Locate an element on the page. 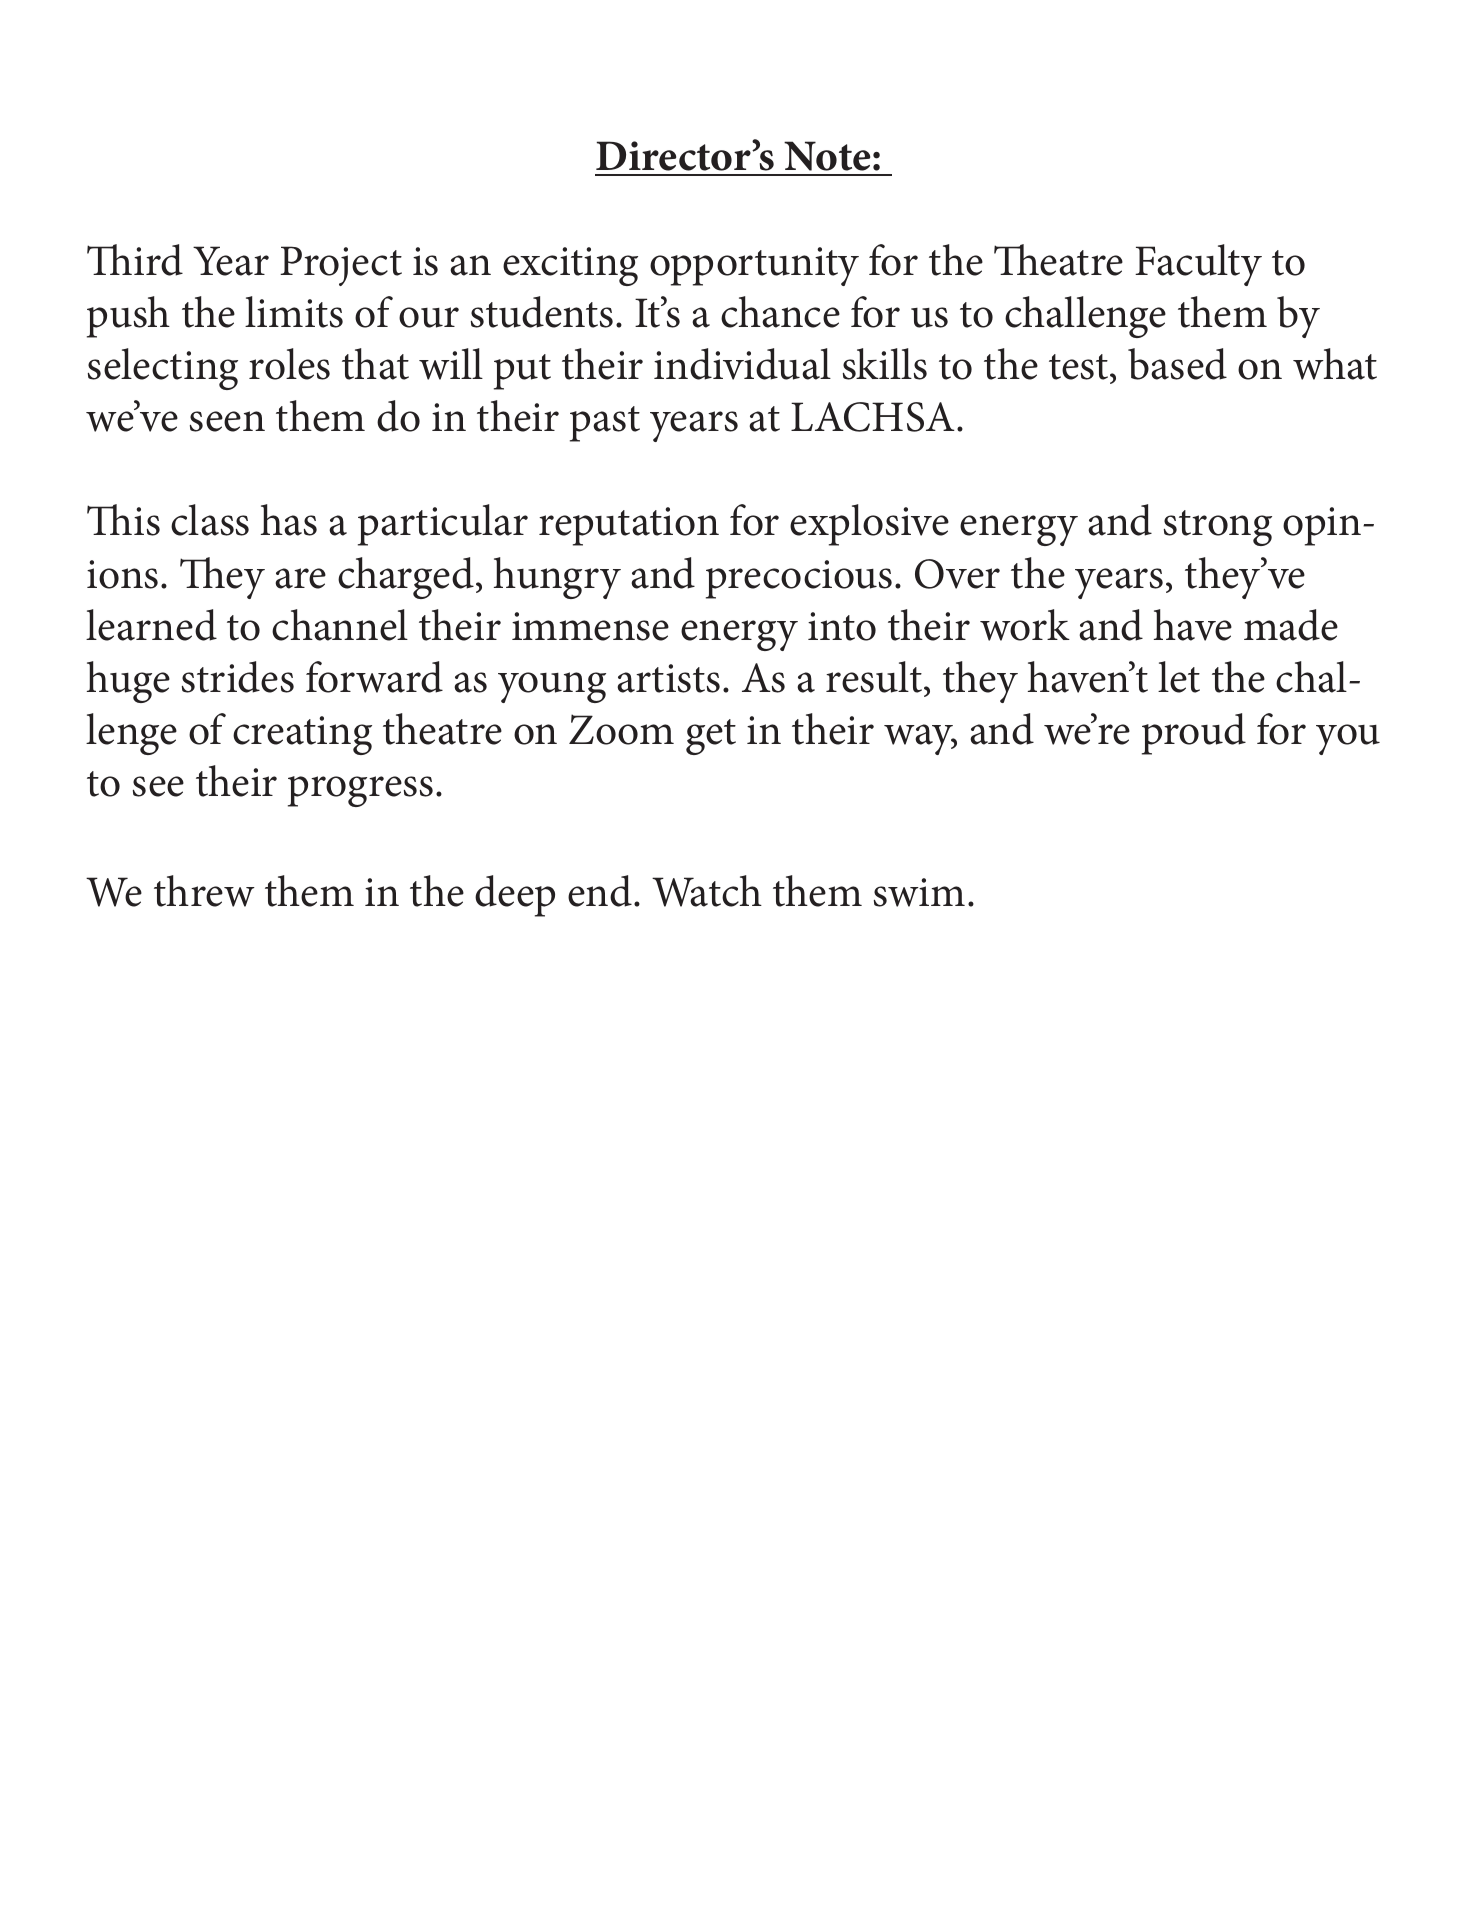  precocious is located at coordinates (799, 579).
